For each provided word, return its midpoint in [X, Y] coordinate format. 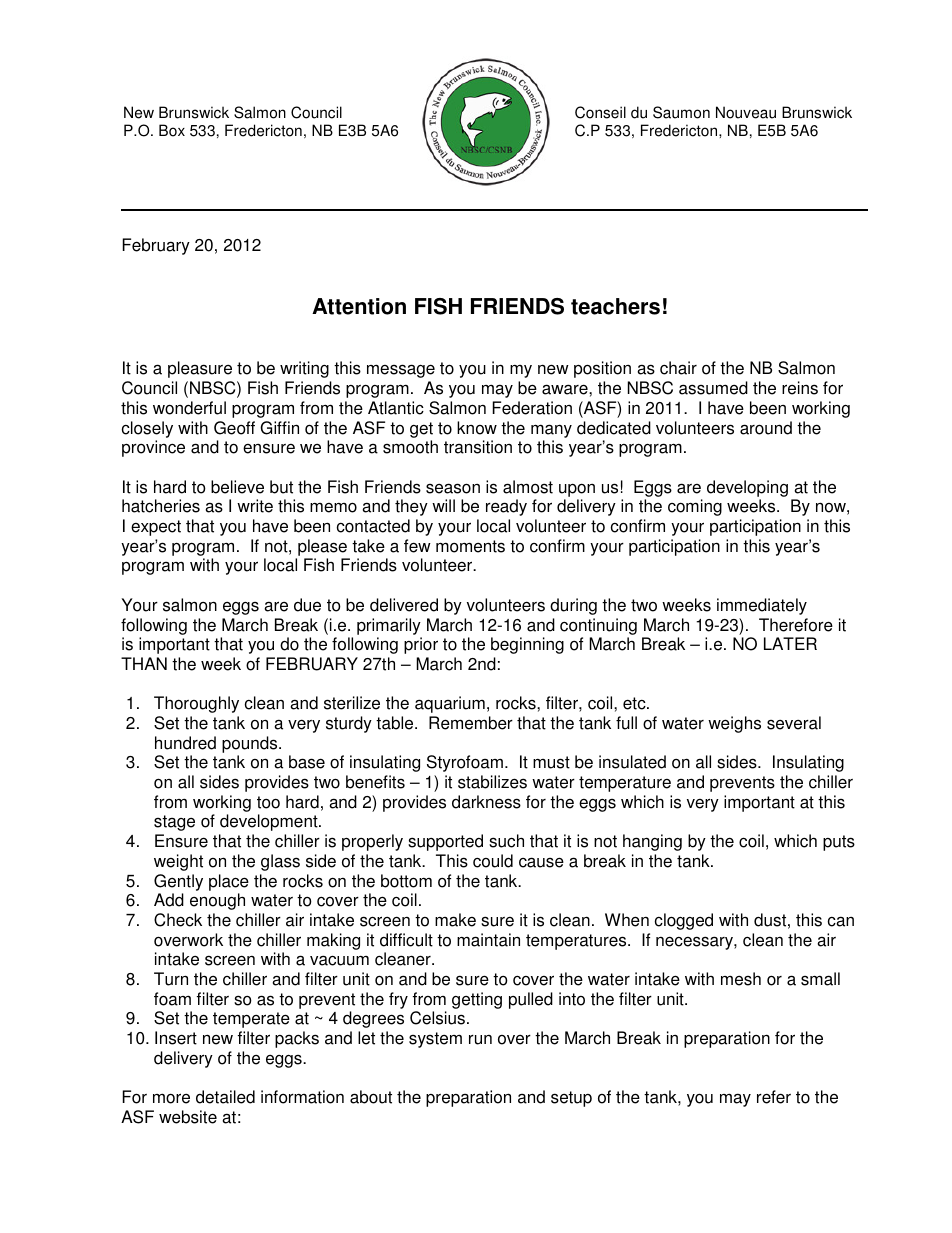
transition [478, 447]
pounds [251, 744]
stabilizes [492, 782]
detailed [225, 1097]
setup [571, 1099]
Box [172, 130]
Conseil [600, 112]
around [766, 428]
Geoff [234, 428]
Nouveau [746, 112]
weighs [734, 724]
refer [774, 1097]
